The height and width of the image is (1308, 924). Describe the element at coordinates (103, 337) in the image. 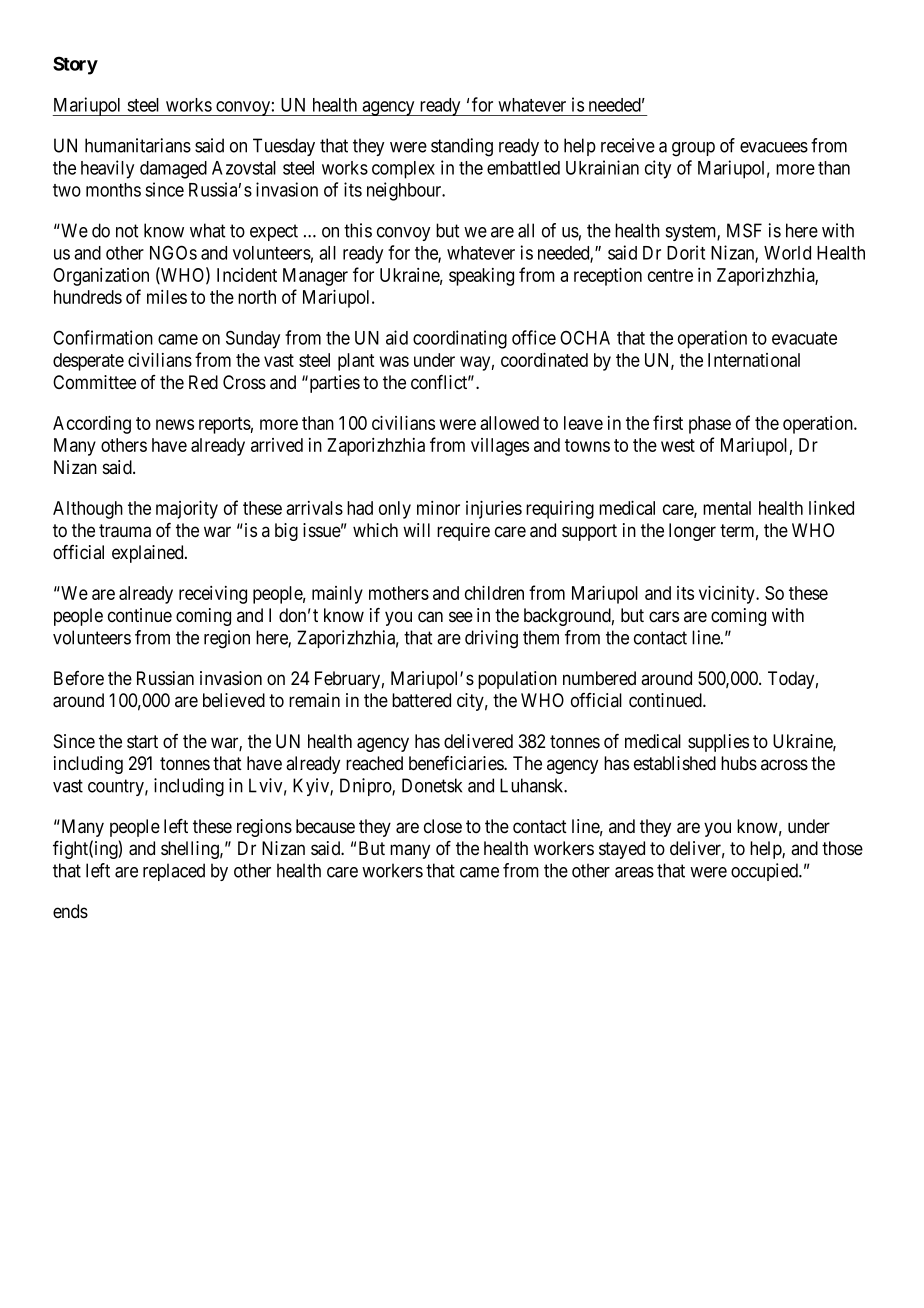

I see `Confirmation` at that location.
